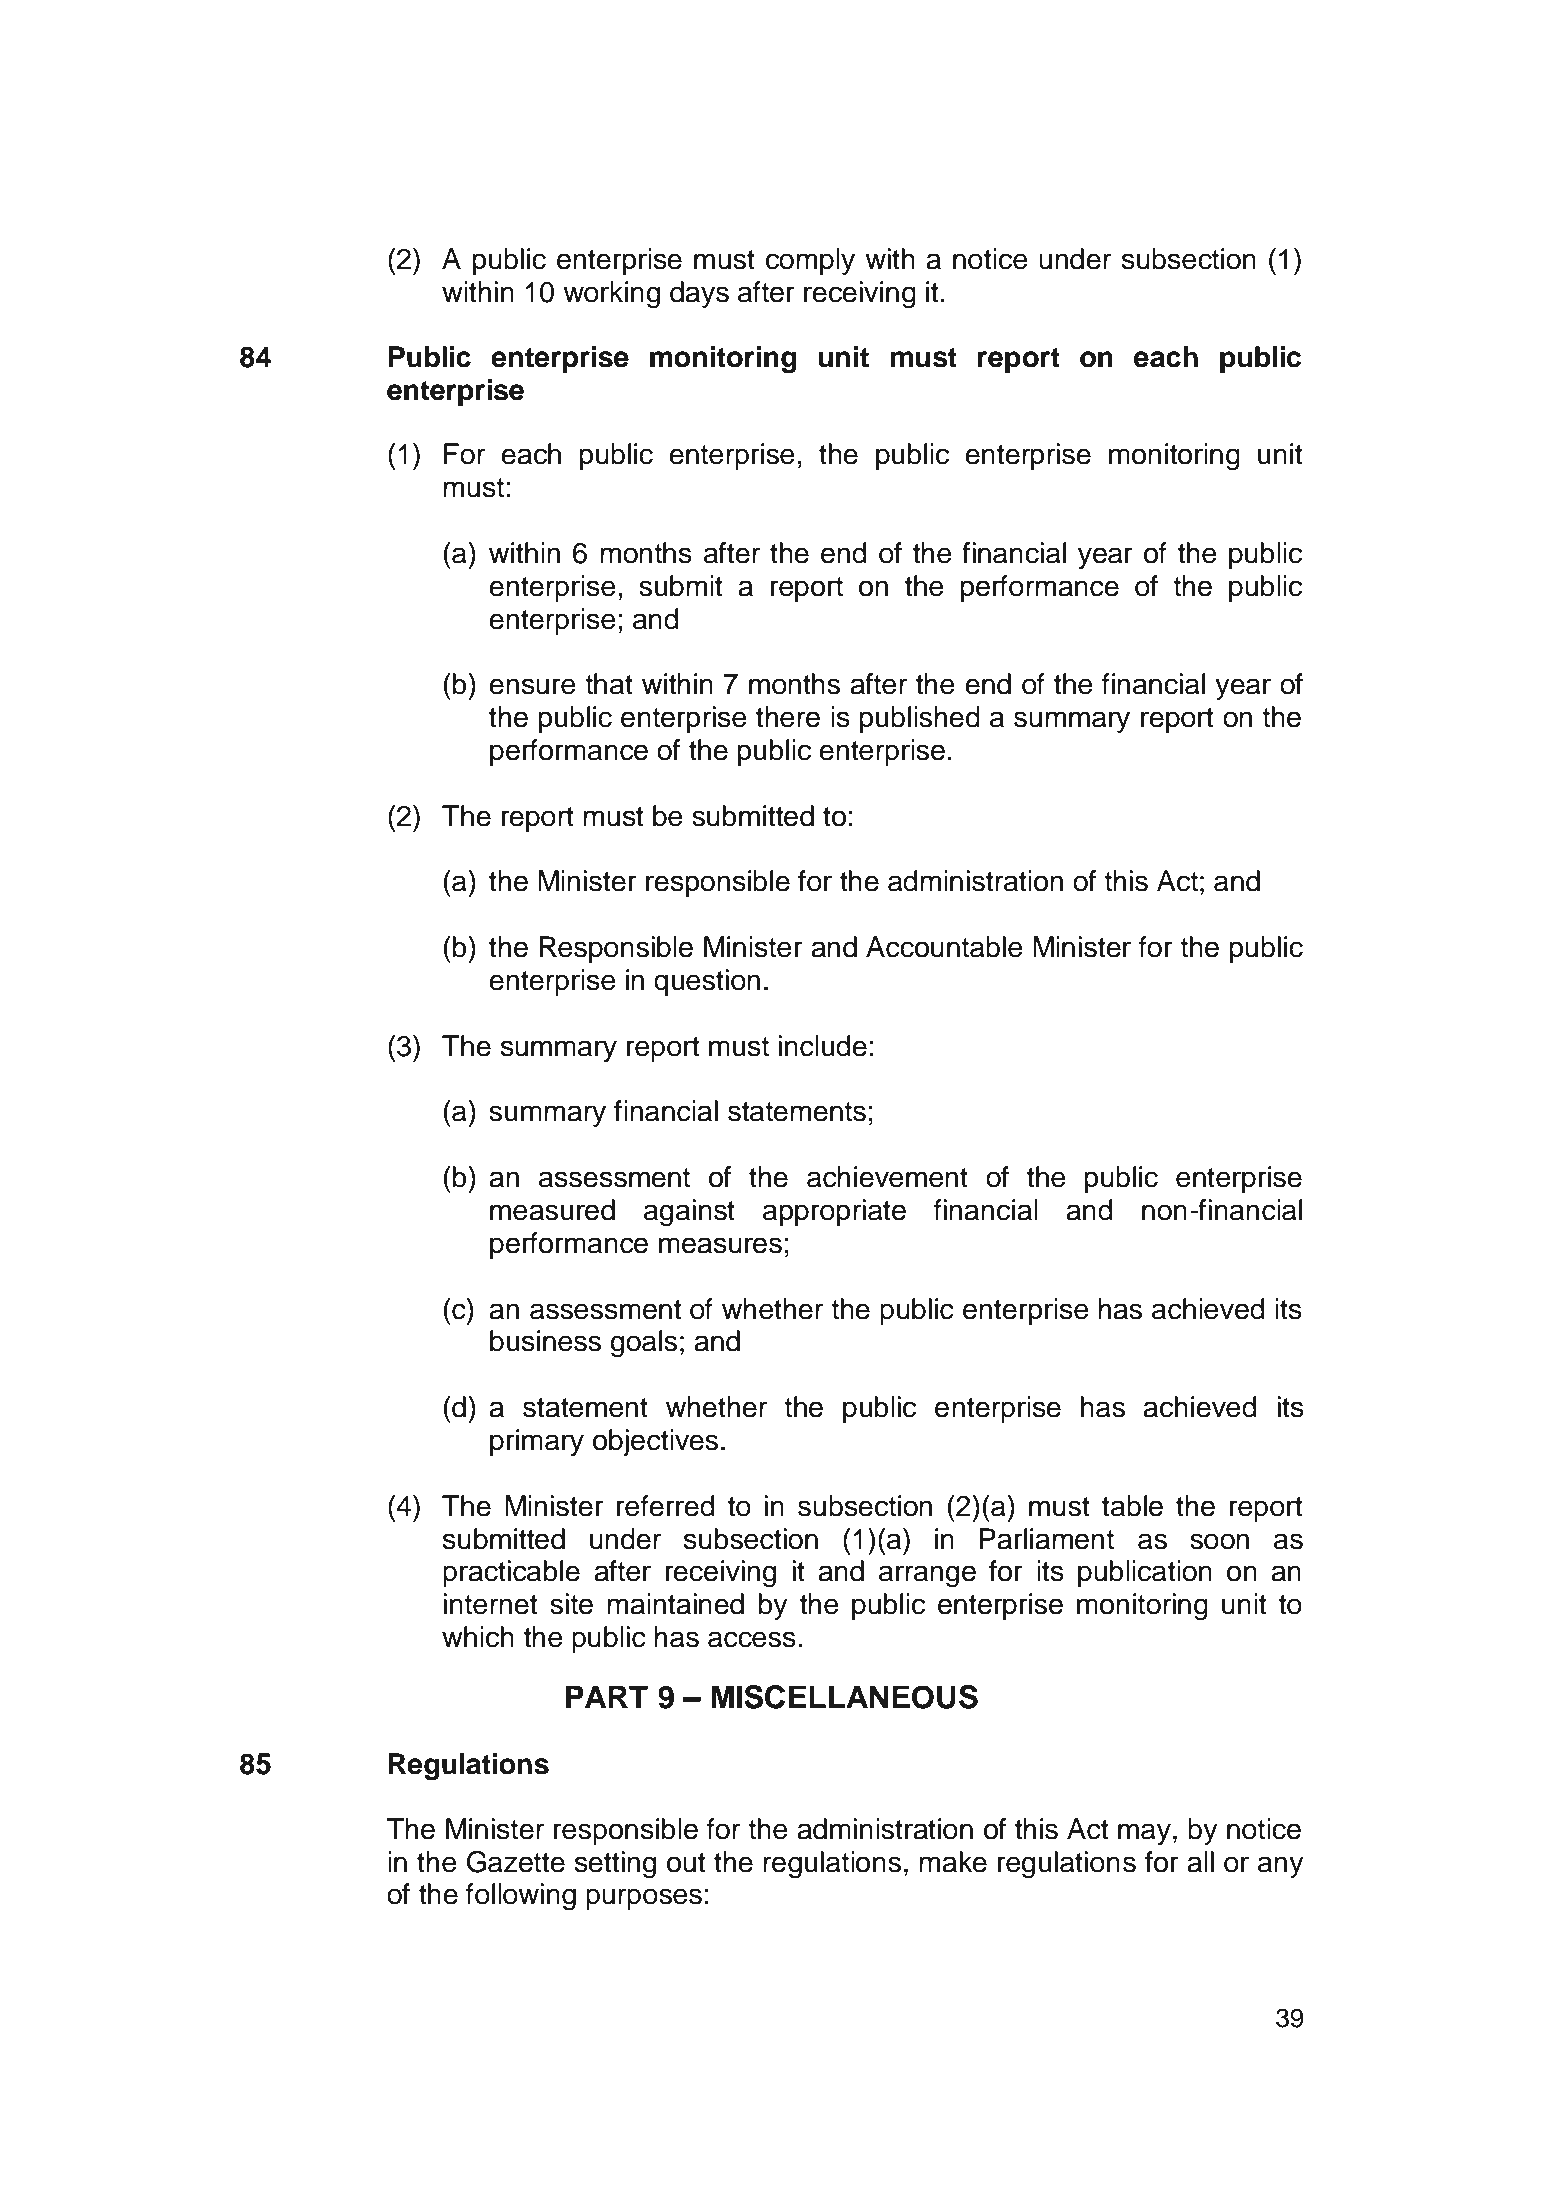  Describe the element at coordinates (611, 295) in the screenshot. I see `working` at that location.
